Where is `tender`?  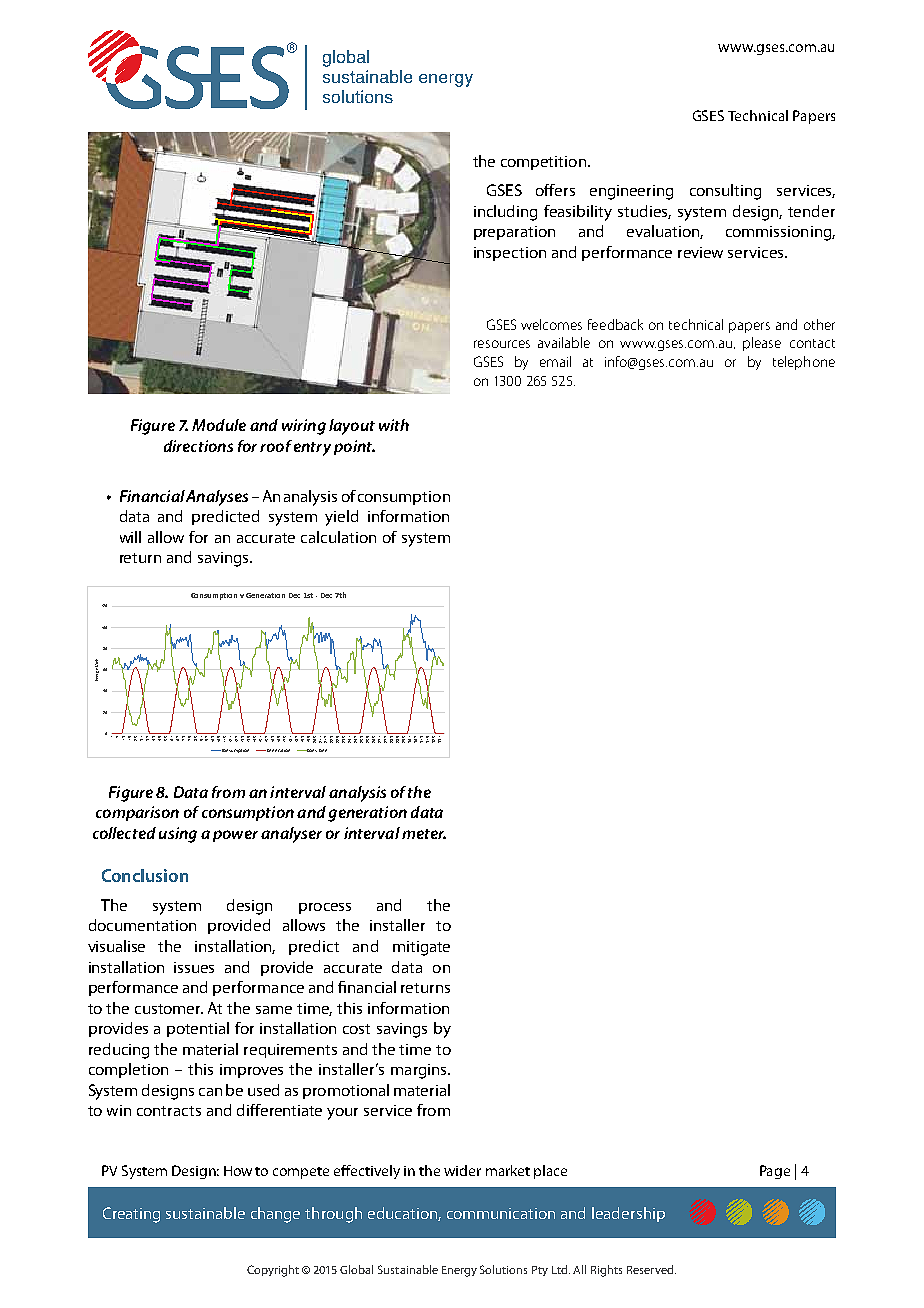
tender is located at coordinates (811, 211).
